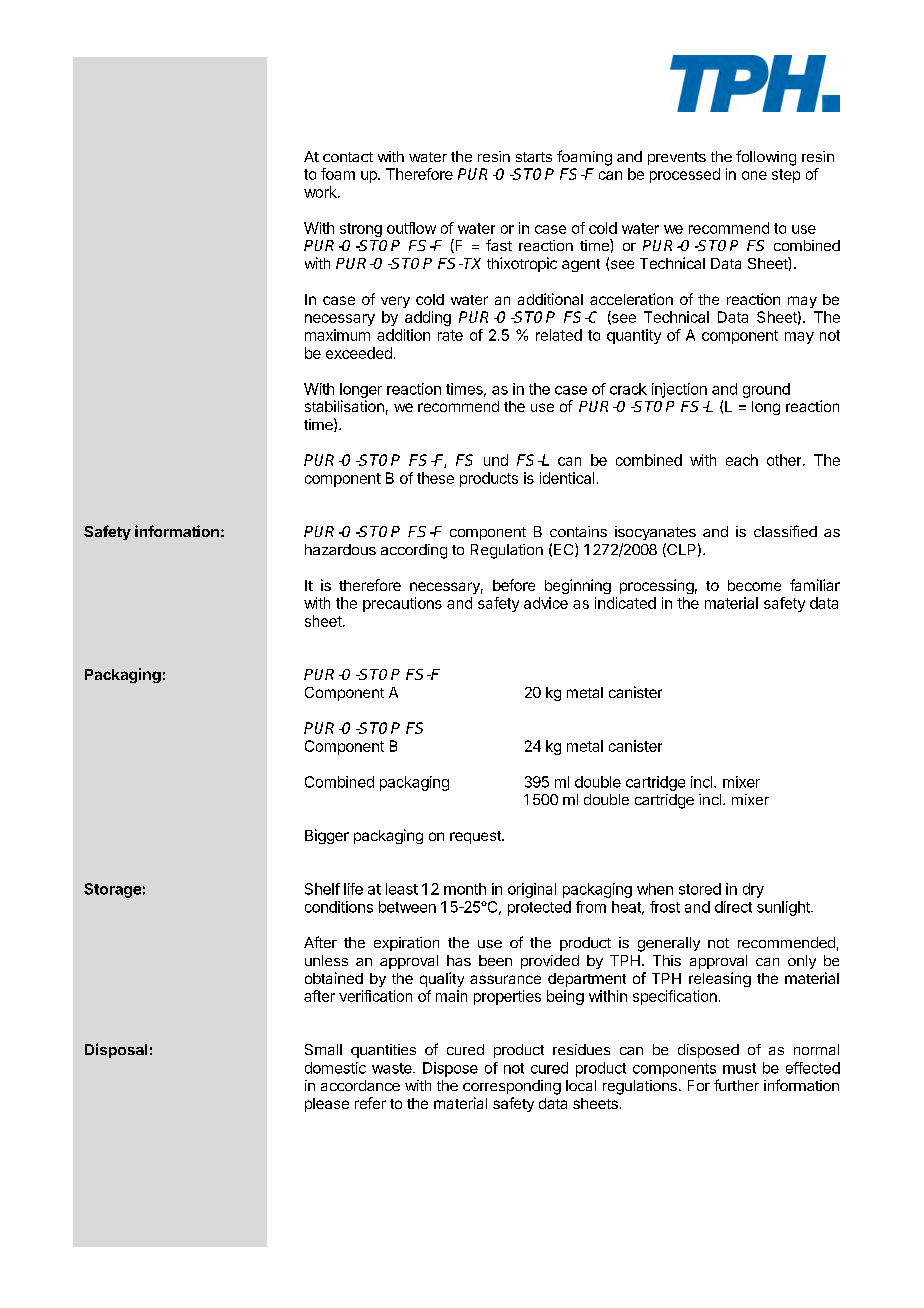 Image resolution: width=924 pixels, height=1308 pixels. What do you see at coordinates (435, 478) in the page?
I see `these` at bounding box center [435, 478].
